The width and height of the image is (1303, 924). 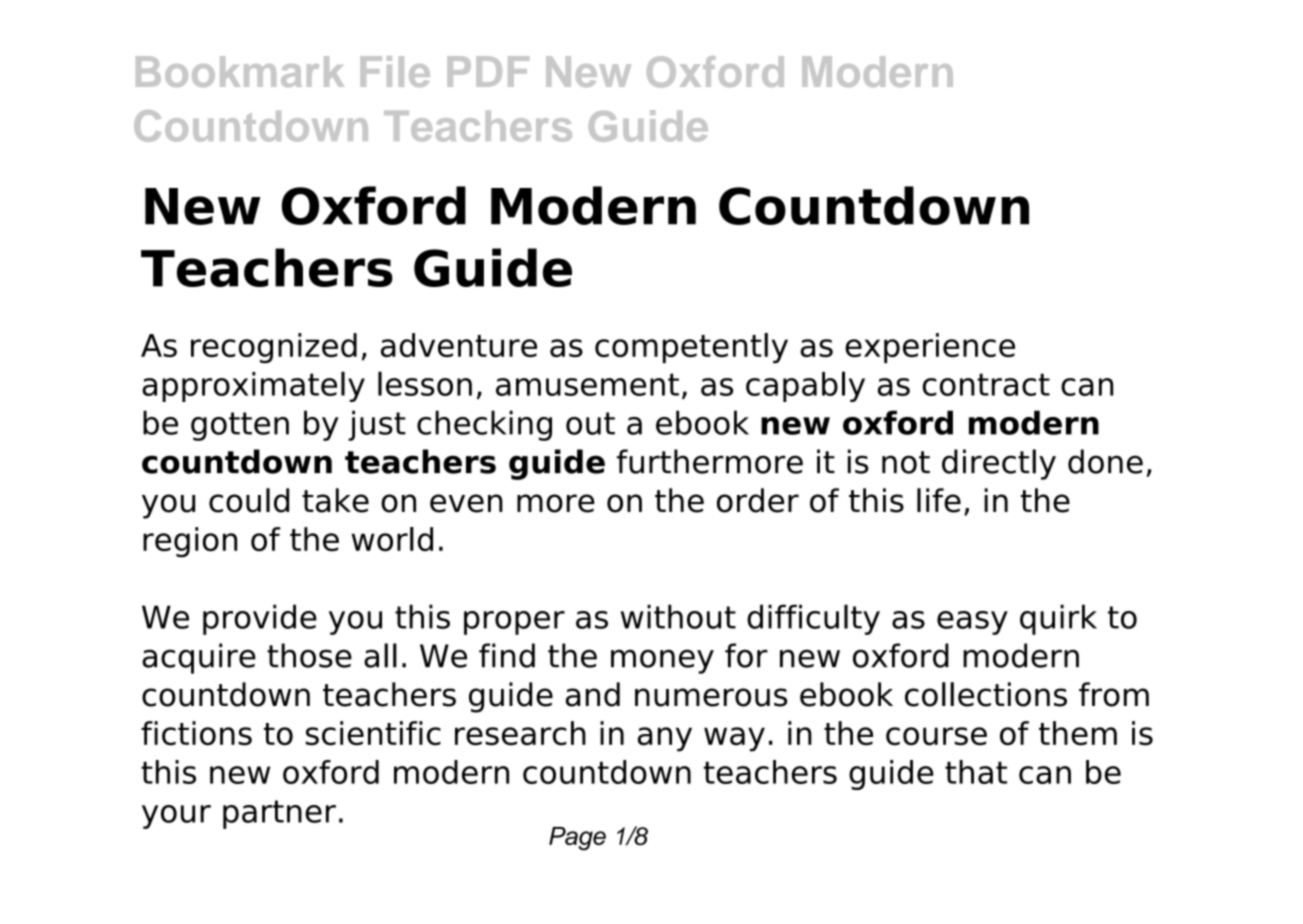 I want to click on gotten, so click(x=240, y=426).
